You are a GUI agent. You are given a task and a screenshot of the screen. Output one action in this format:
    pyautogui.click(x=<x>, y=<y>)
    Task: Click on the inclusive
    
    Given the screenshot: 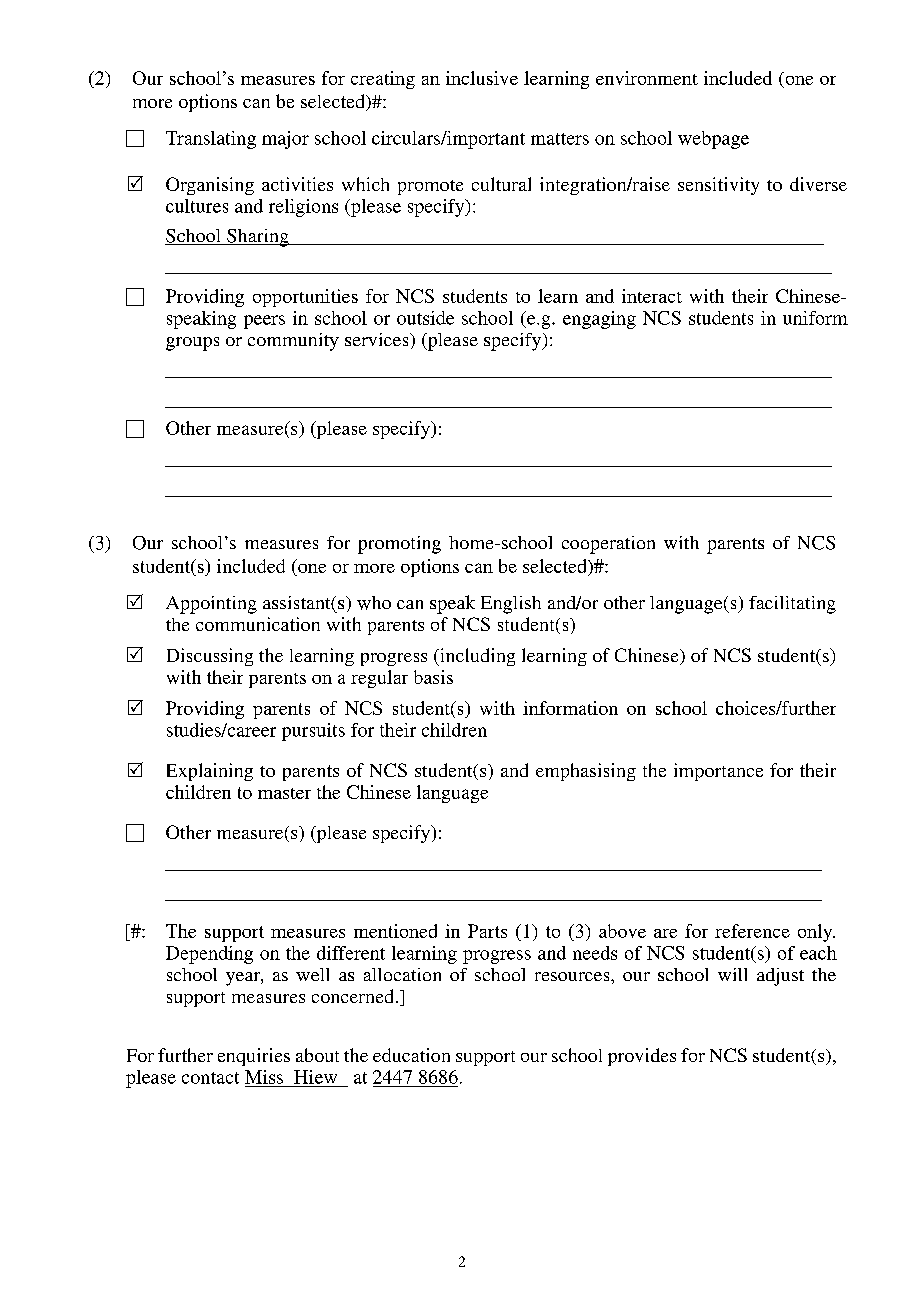 What is the action you would take?
    pyautogui.click(x=482, y=78)
